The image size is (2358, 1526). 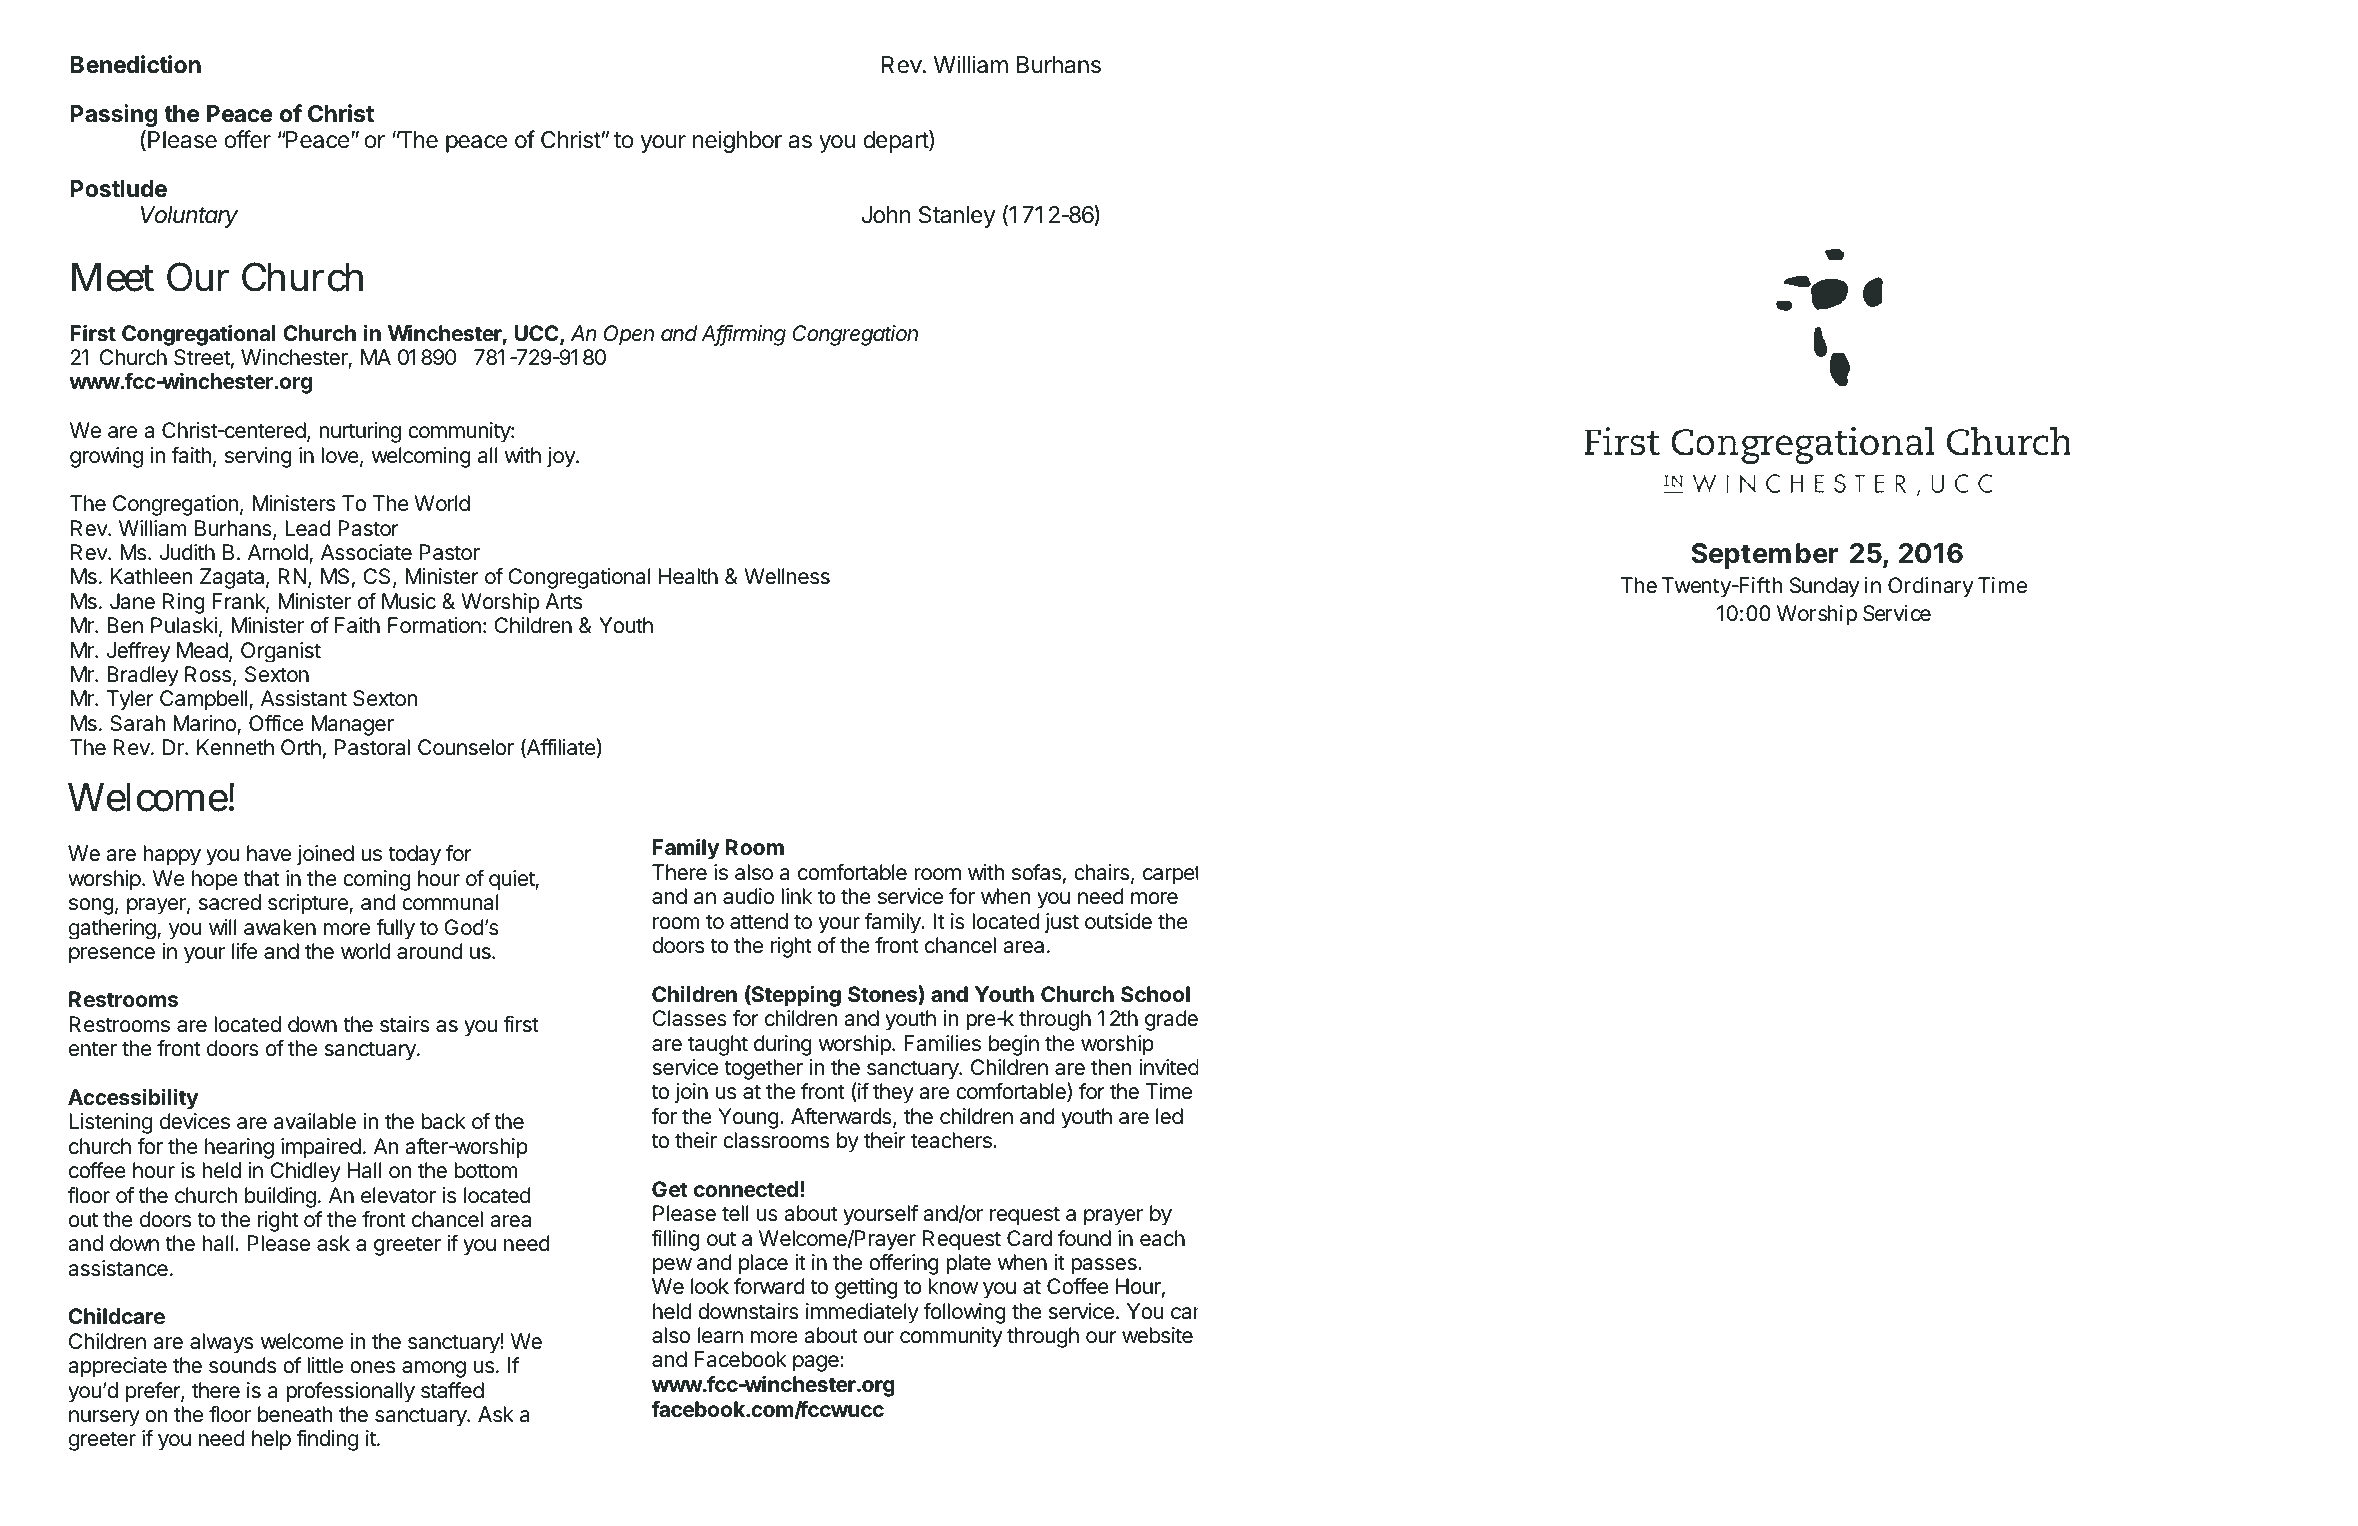 I want to click on invited, so click(x=1168, y=1067).
